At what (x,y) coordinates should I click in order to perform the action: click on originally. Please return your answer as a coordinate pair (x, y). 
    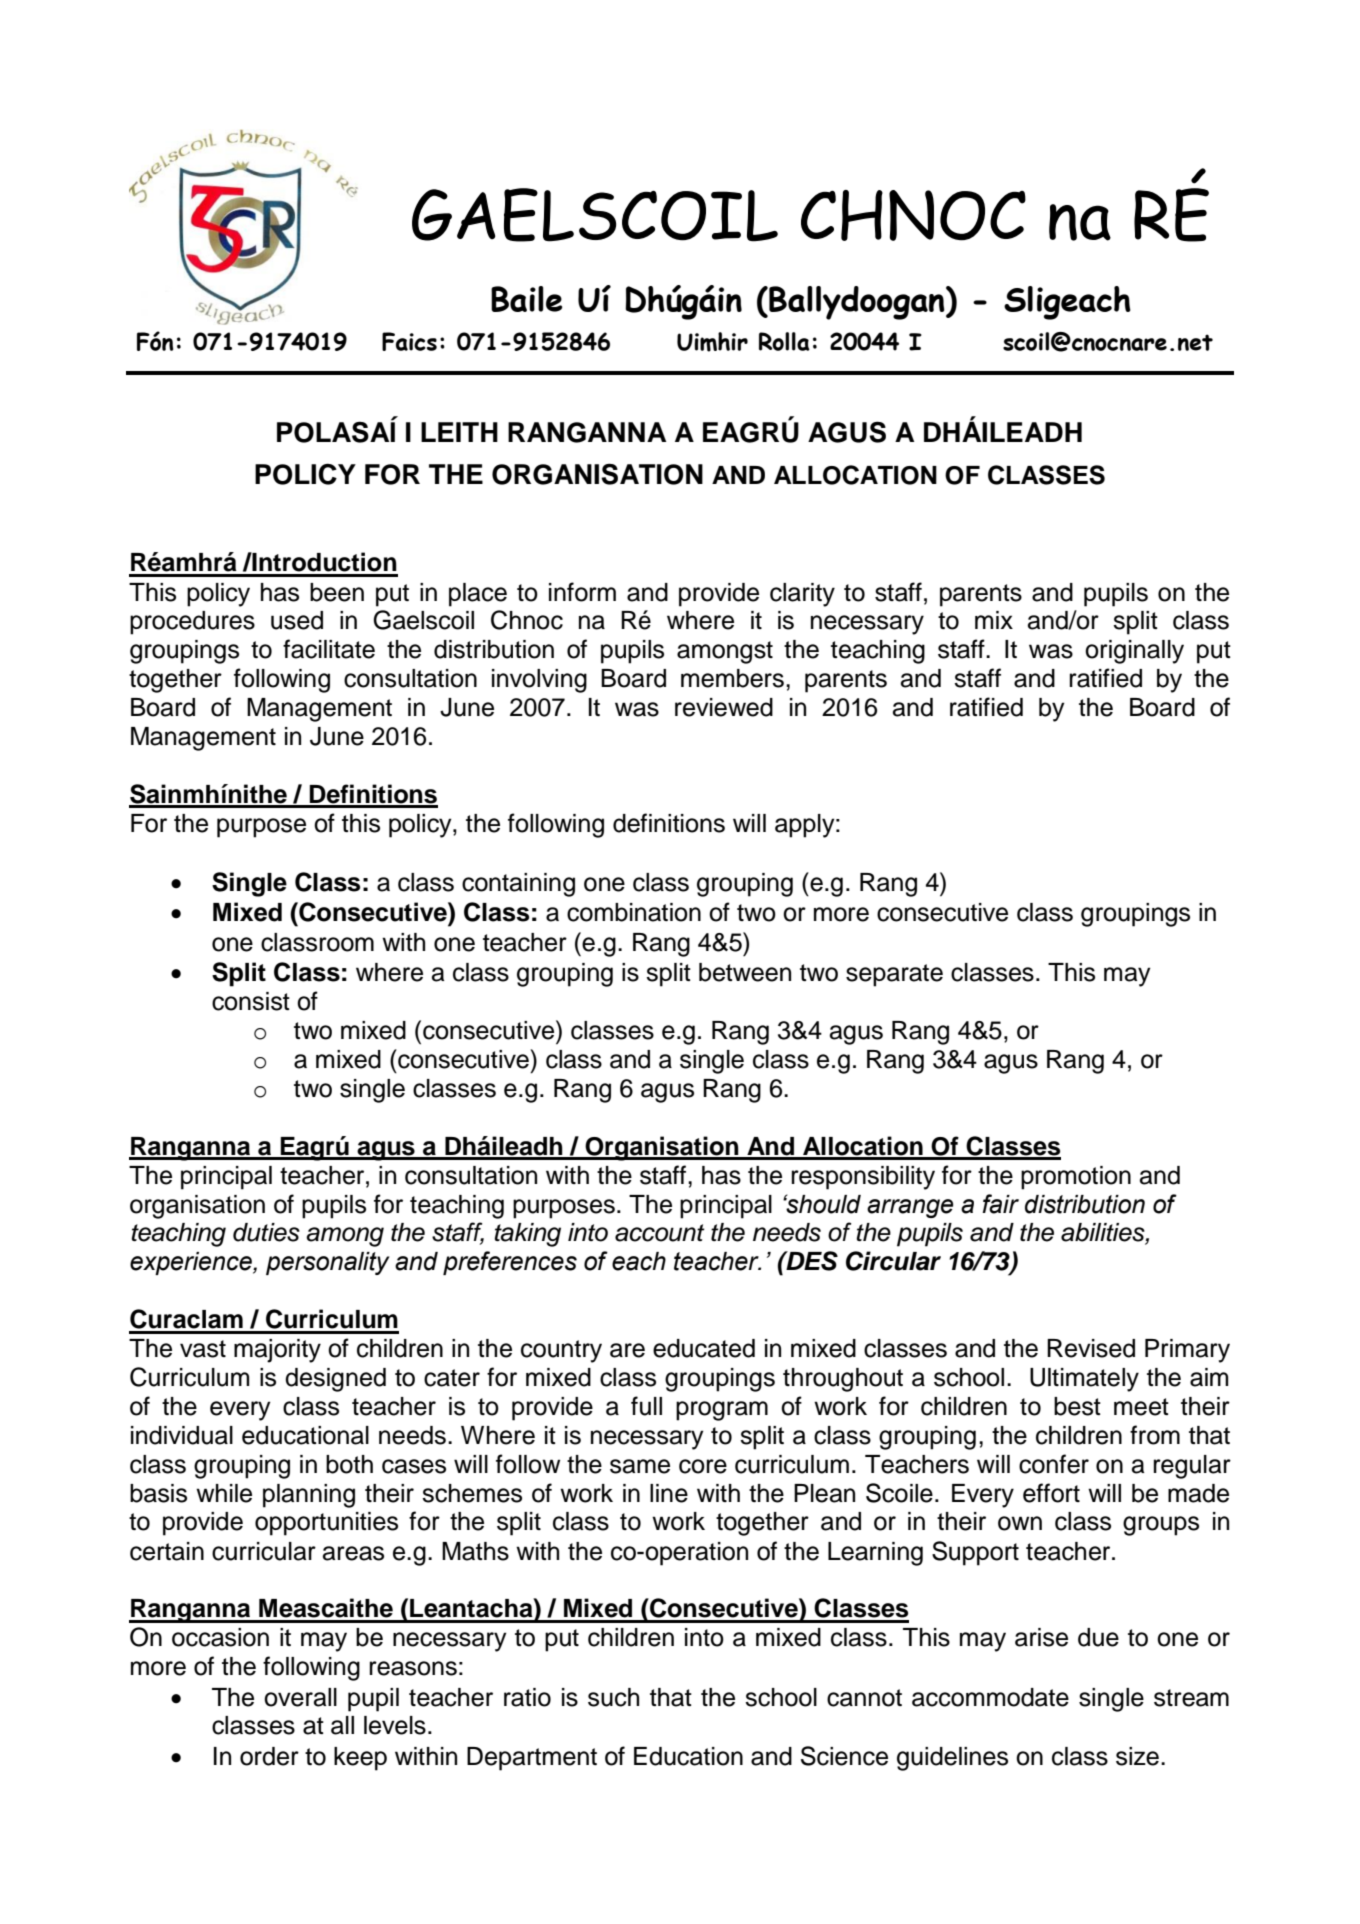
    Looking at the image, I should click on (1134, 652).
